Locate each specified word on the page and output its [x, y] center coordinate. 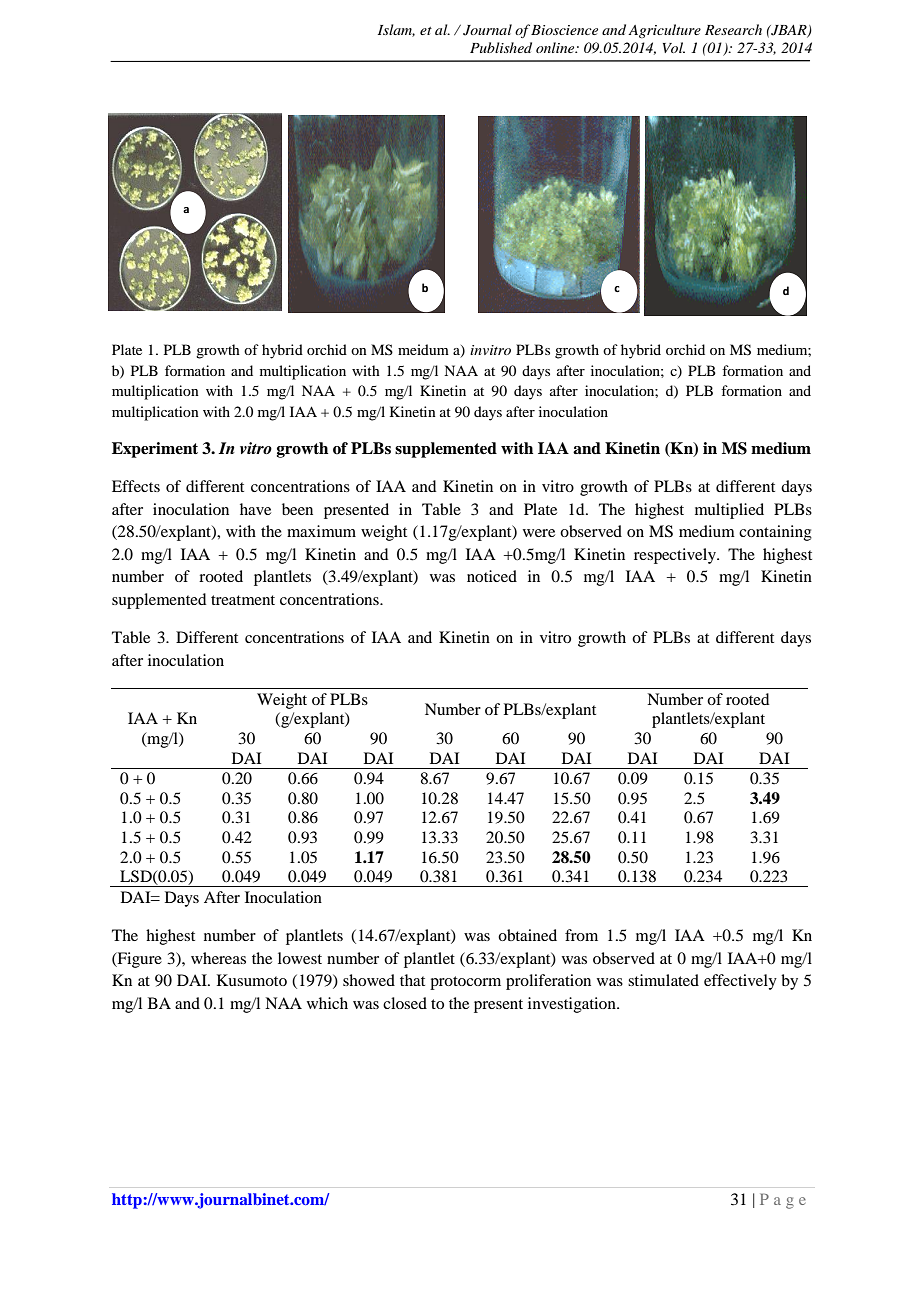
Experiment [155, 450]
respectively [676, 556]
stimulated [663, 980]
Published [501, 47]
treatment [243, 600]
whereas [218, 958]
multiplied [729, 511]
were [539, 533]
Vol [674, 47]
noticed [492, 576]
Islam [396, 30]
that [412, 980]
